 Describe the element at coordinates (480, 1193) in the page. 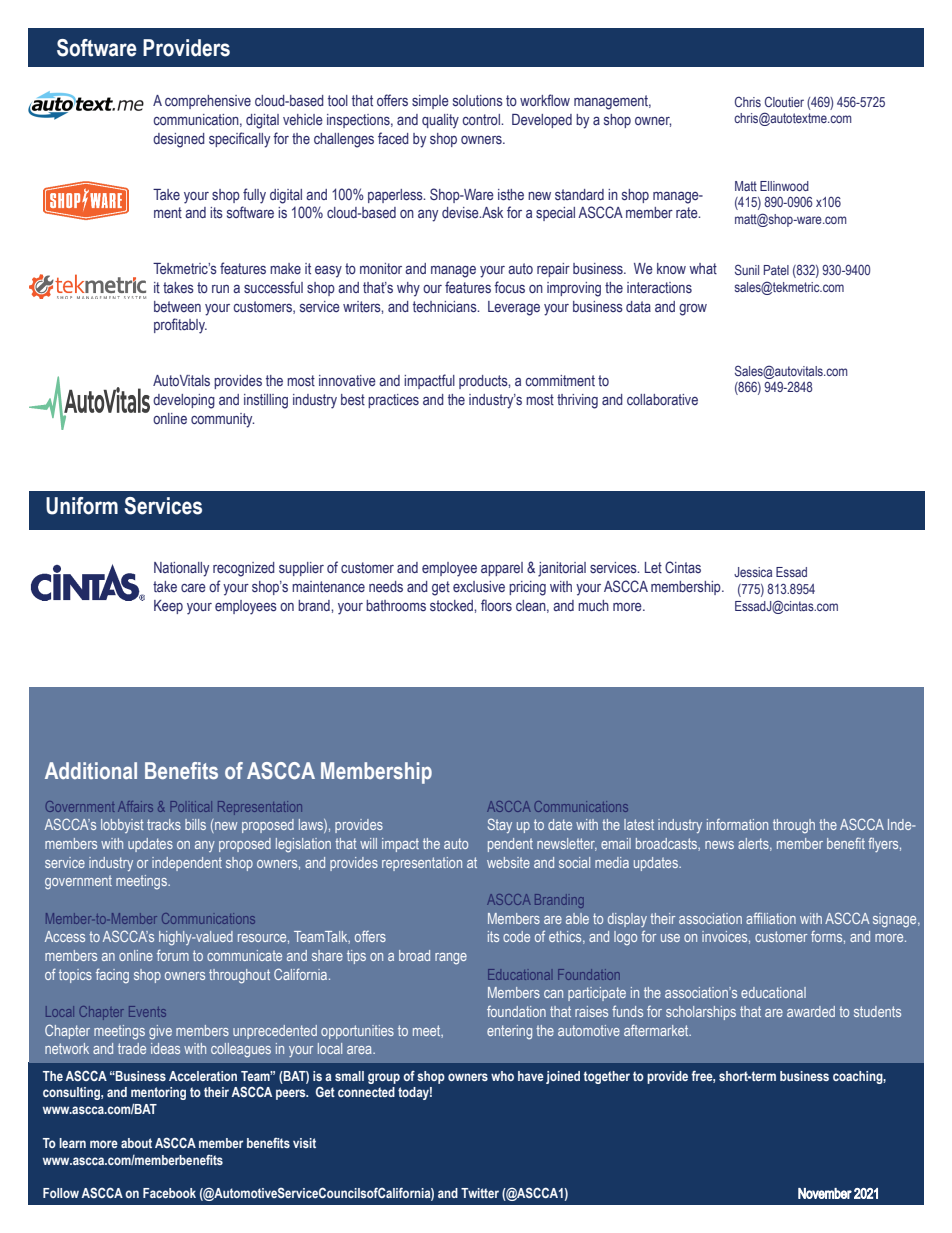

I see `Twitter` at that location.
